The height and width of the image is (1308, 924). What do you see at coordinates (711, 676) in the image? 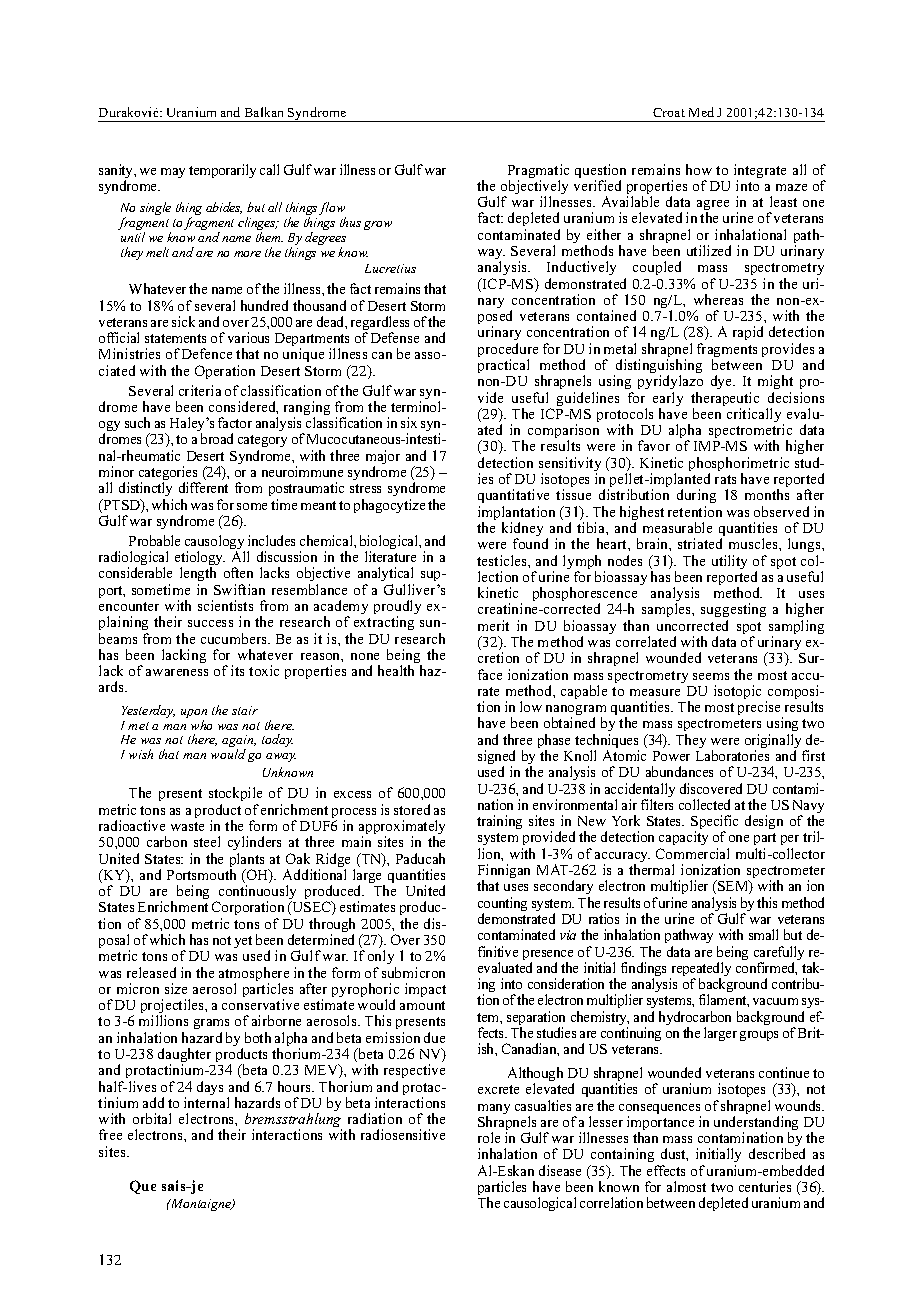
I see `seems` at bounding box center [711, 676].
